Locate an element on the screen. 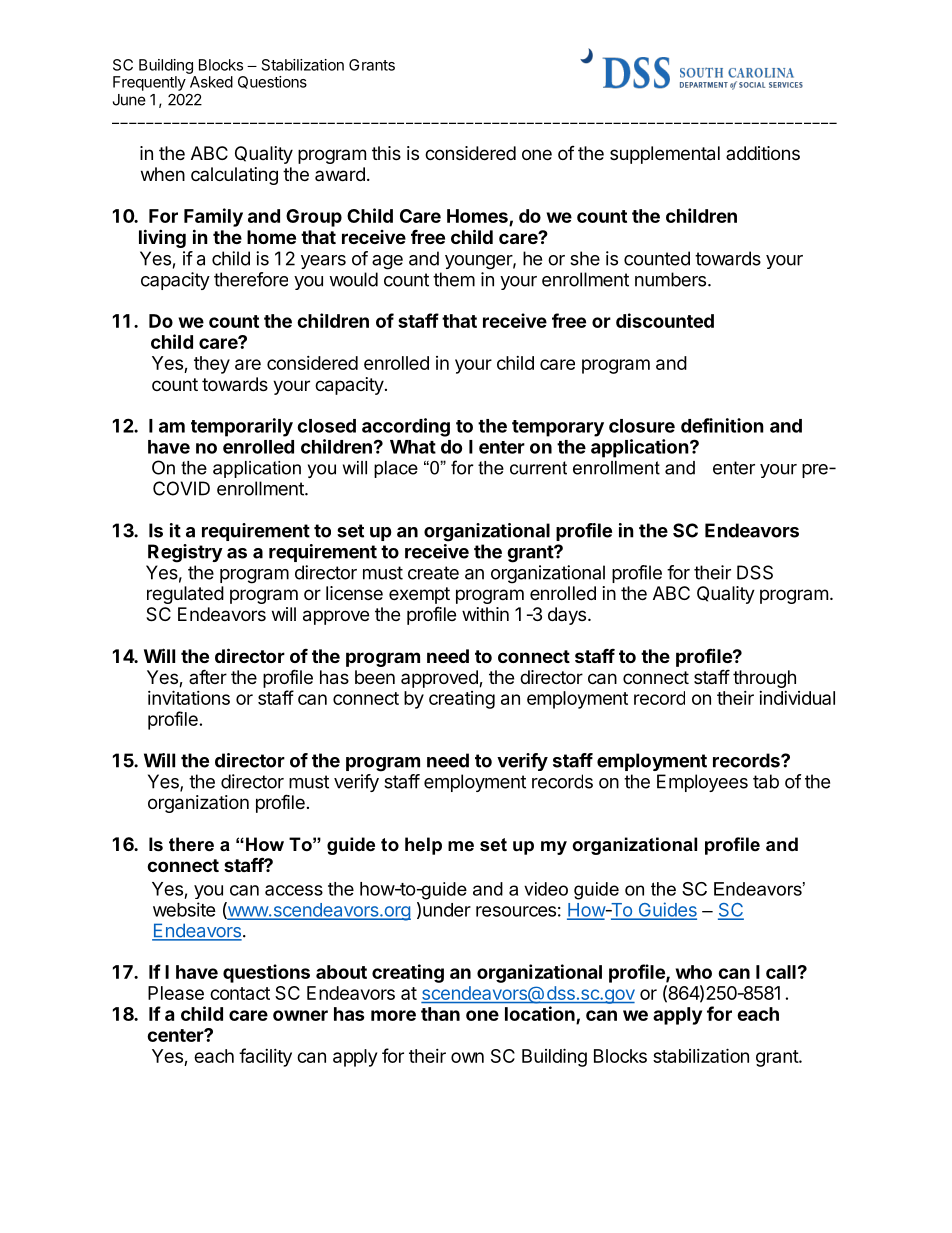 The image size is (952, 1233). than is located at coordinates (440, 1014).
